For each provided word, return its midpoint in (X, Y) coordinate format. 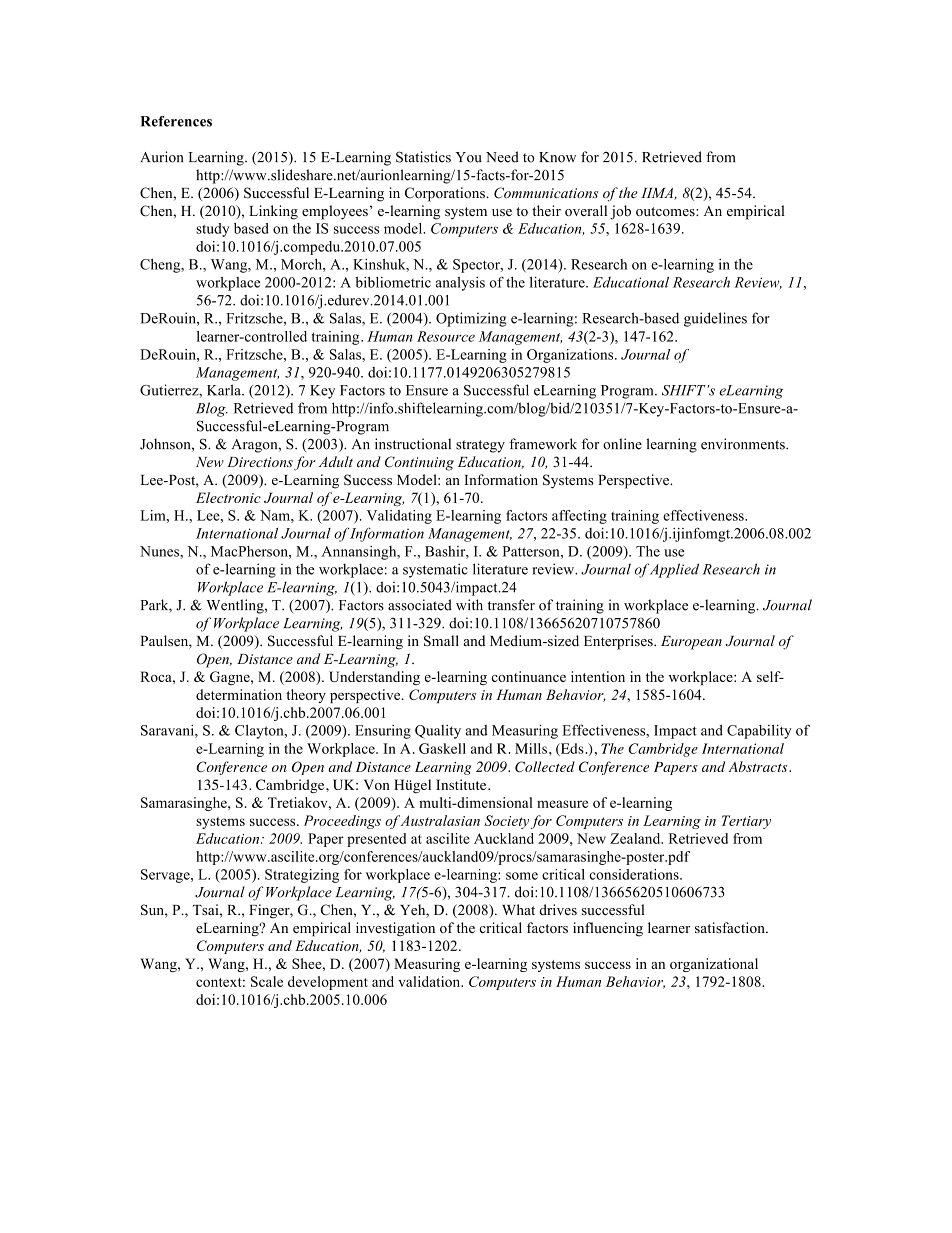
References (176, 121)
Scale (267, 981)
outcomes (666, 211)
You (469, 157)
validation (430, 981)
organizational (714, 965)
